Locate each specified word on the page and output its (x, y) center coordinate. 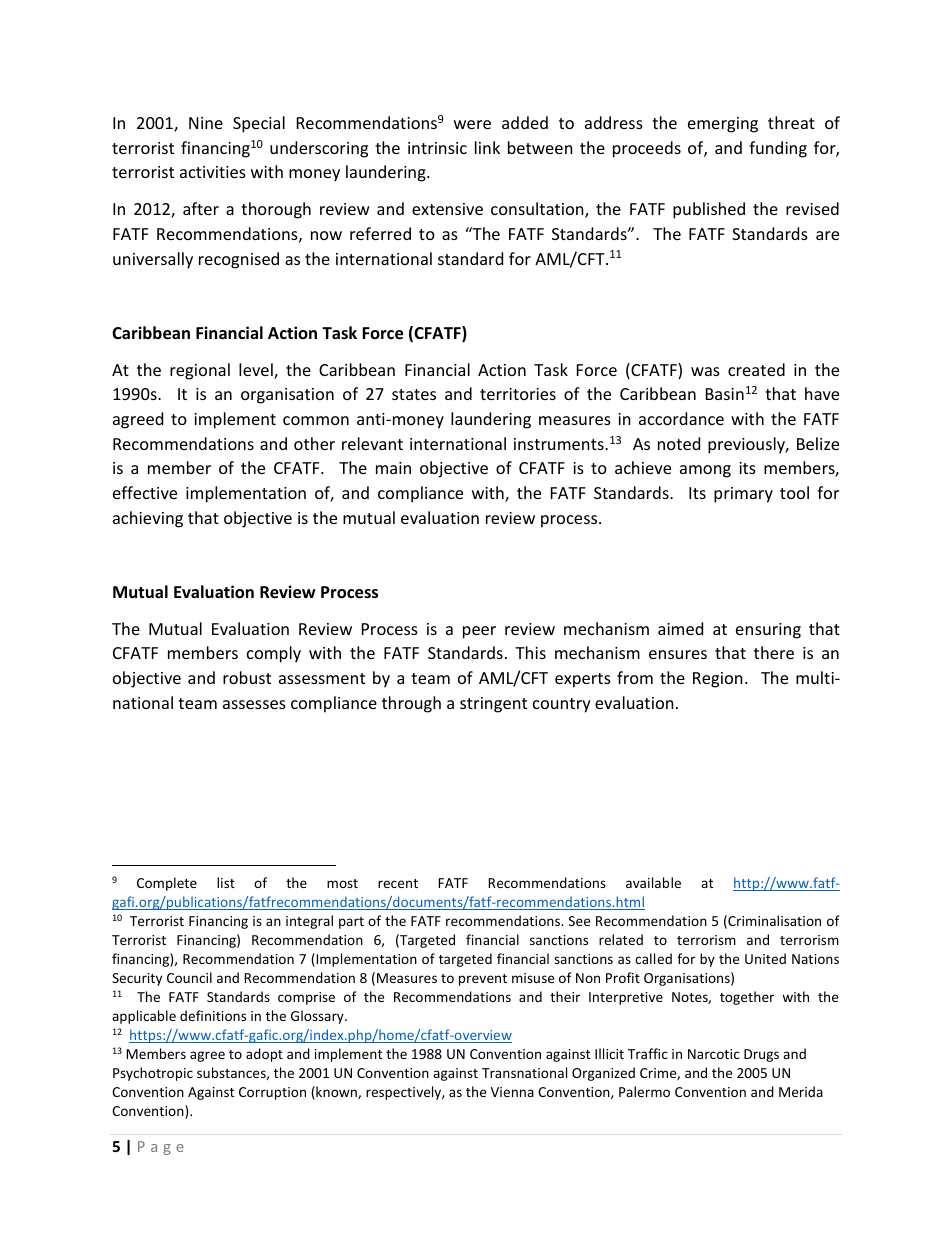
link (487, 147)
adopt (264, 1055)
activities (213, 172)
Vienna (512, 1092)
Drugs (761, 1055)
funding (778, 149)
